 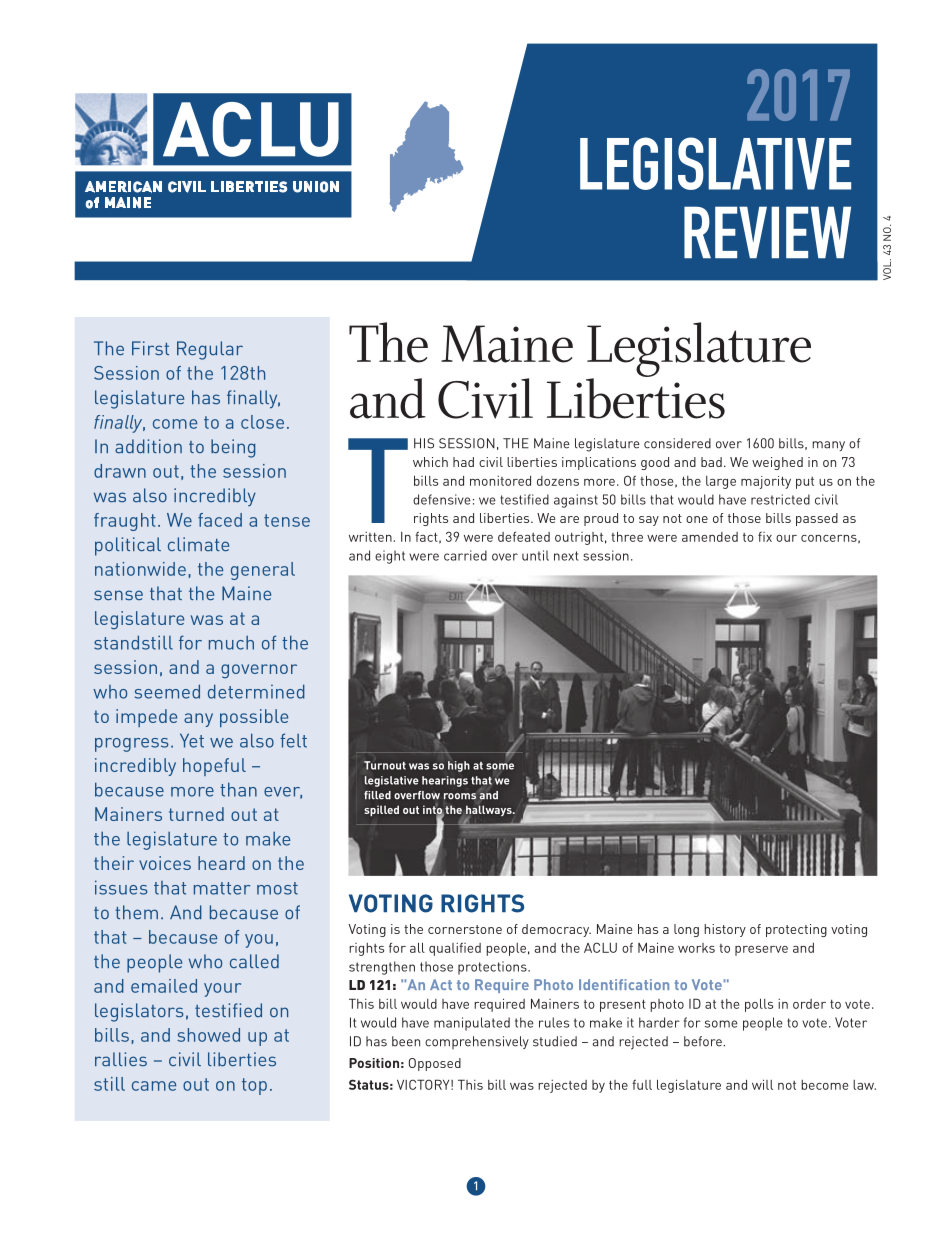 What do you see at coordinates (220, 520) in the image?
I see `faced` at bounding box center [220, 520].
